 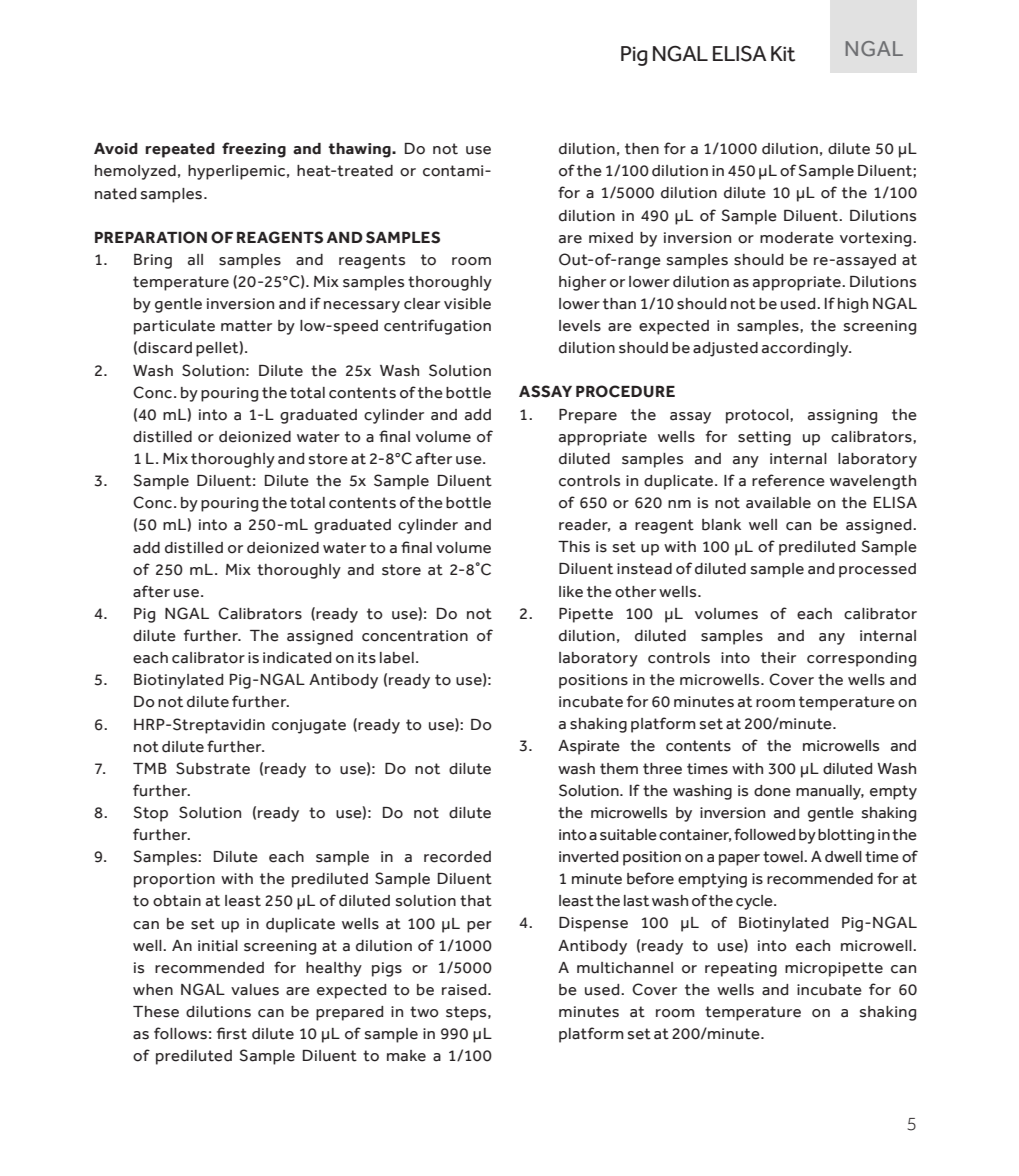 What do you see at coordinates (297, 658) in the document?
I see `indicated` at bounding box center [297, 658].
